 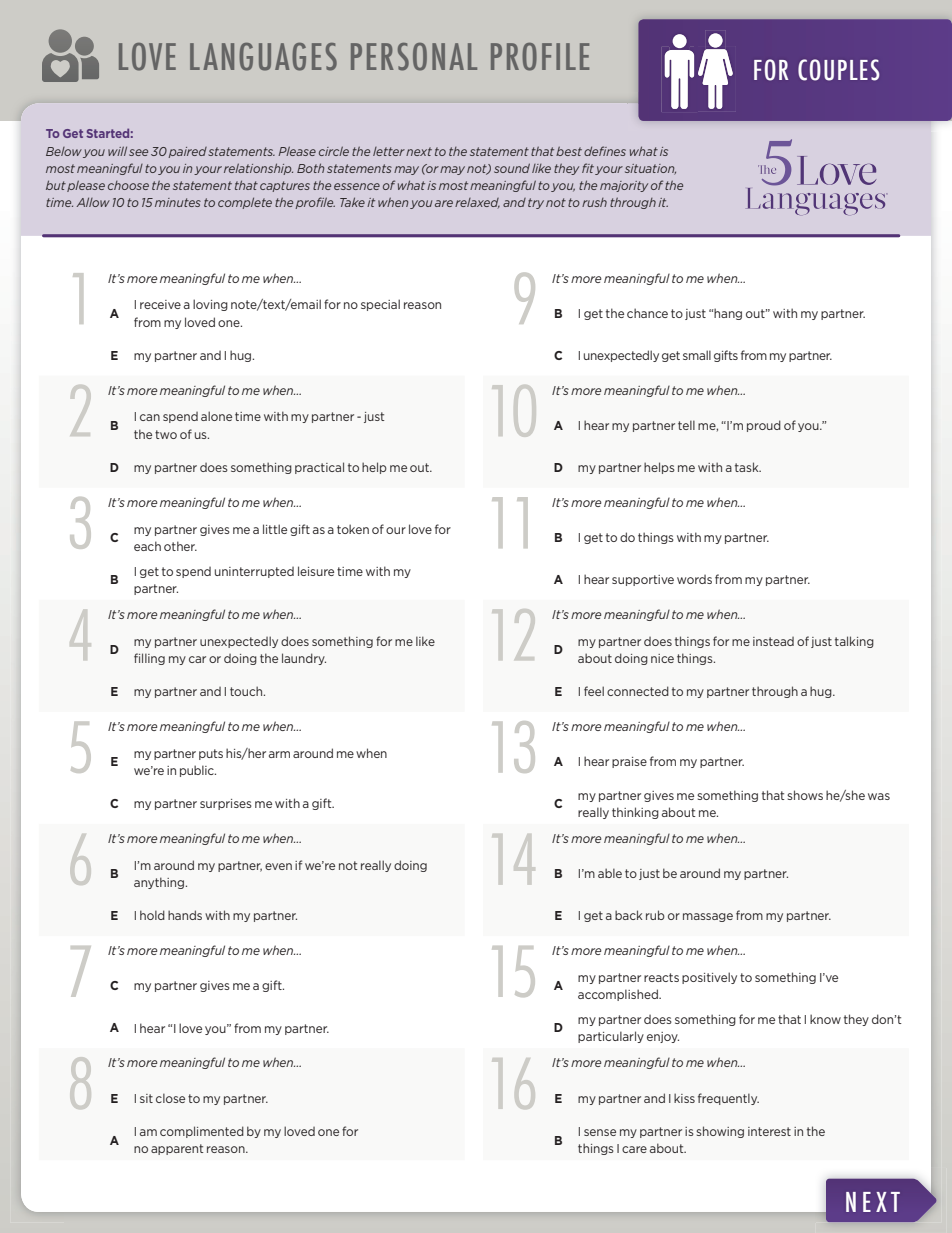 What do you see at coordinates (153, 659) in the screenshot?
I see `lling` at bounding box center [153, 659].
